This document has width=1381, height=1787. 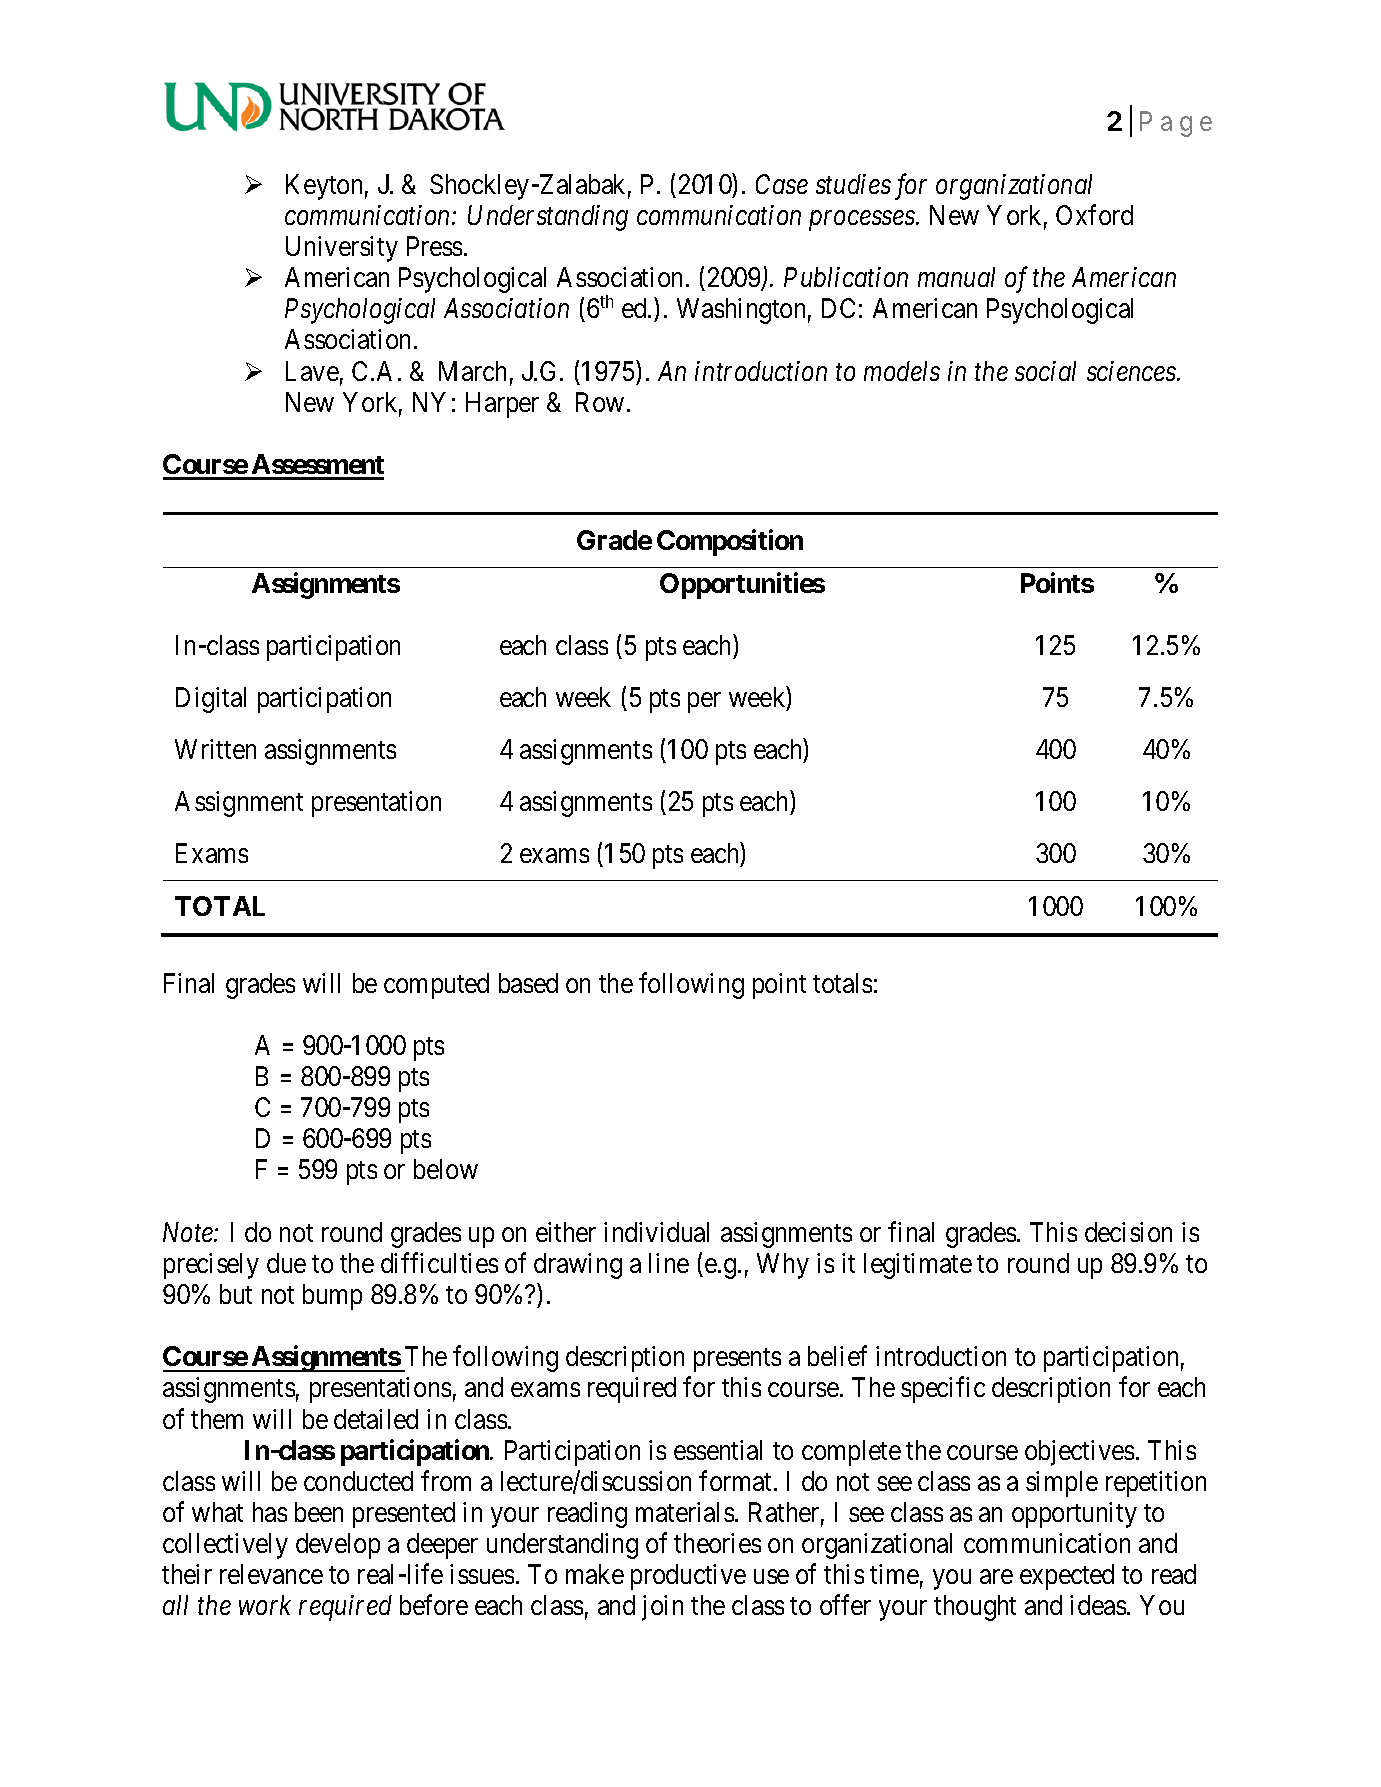 What do you see at coordinates (342, 249) in the document?
I see `University` at bounding box center [342, 249].
